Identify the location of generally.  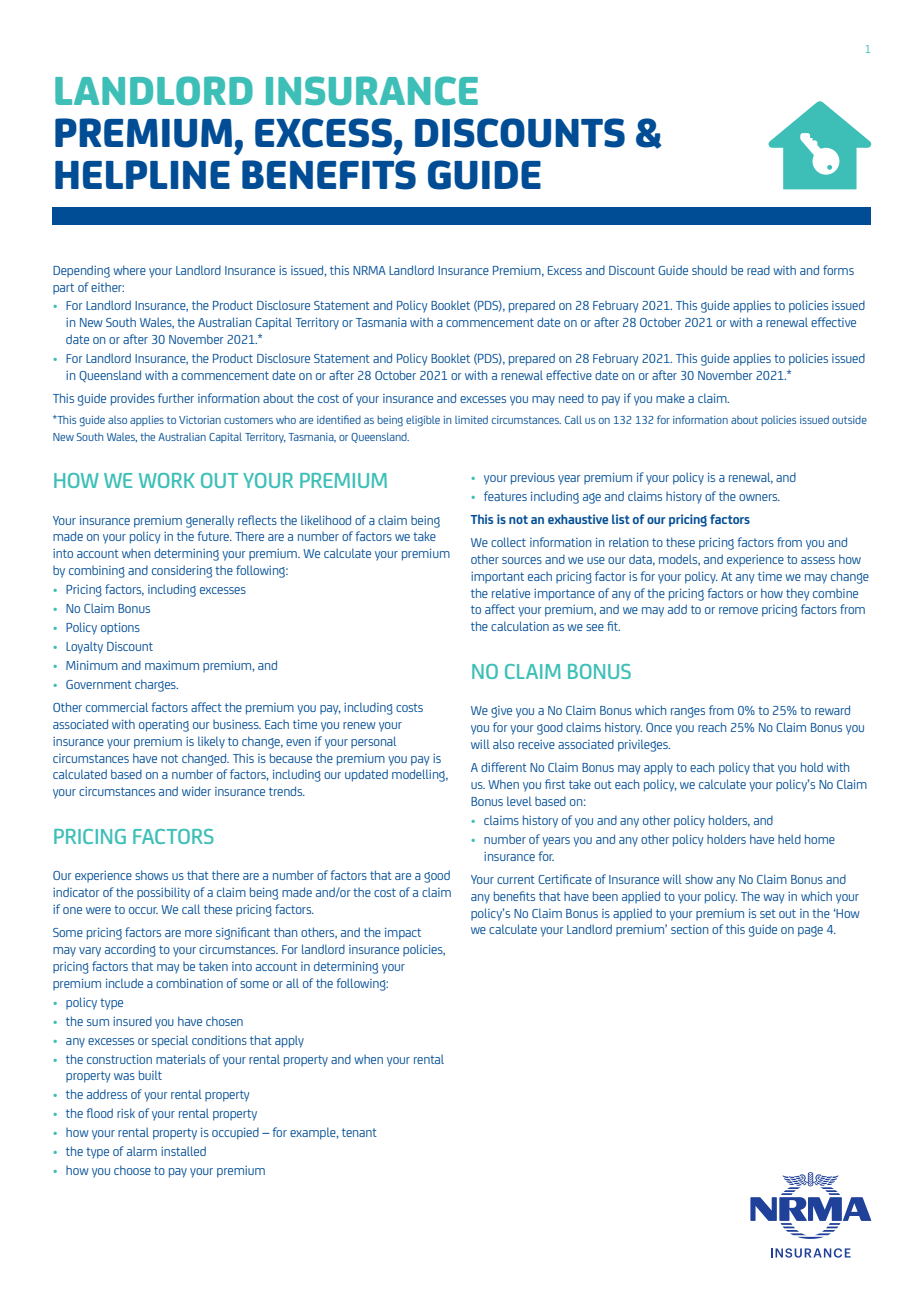
(210, 521).
